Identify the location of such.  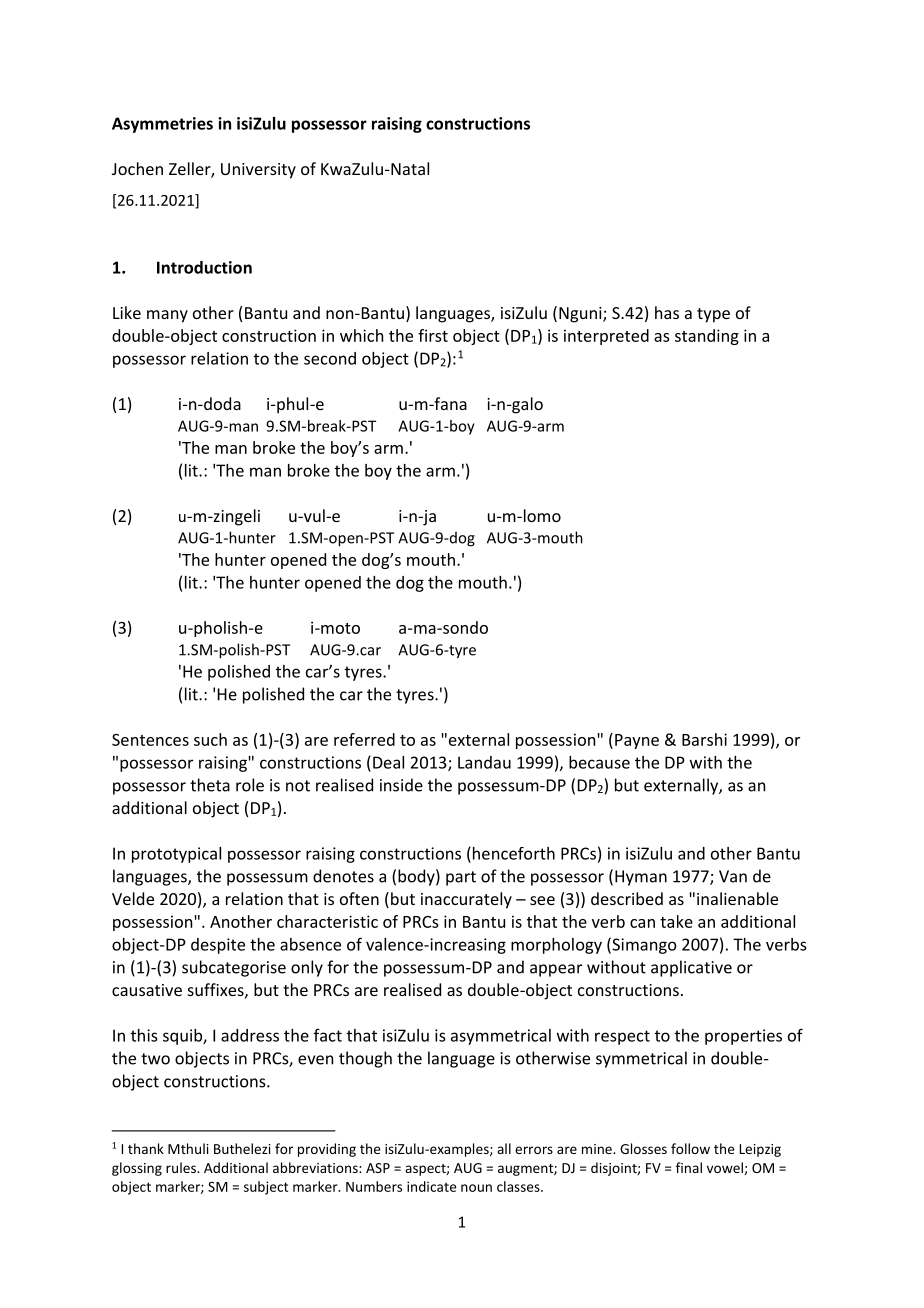
(210, 739).
